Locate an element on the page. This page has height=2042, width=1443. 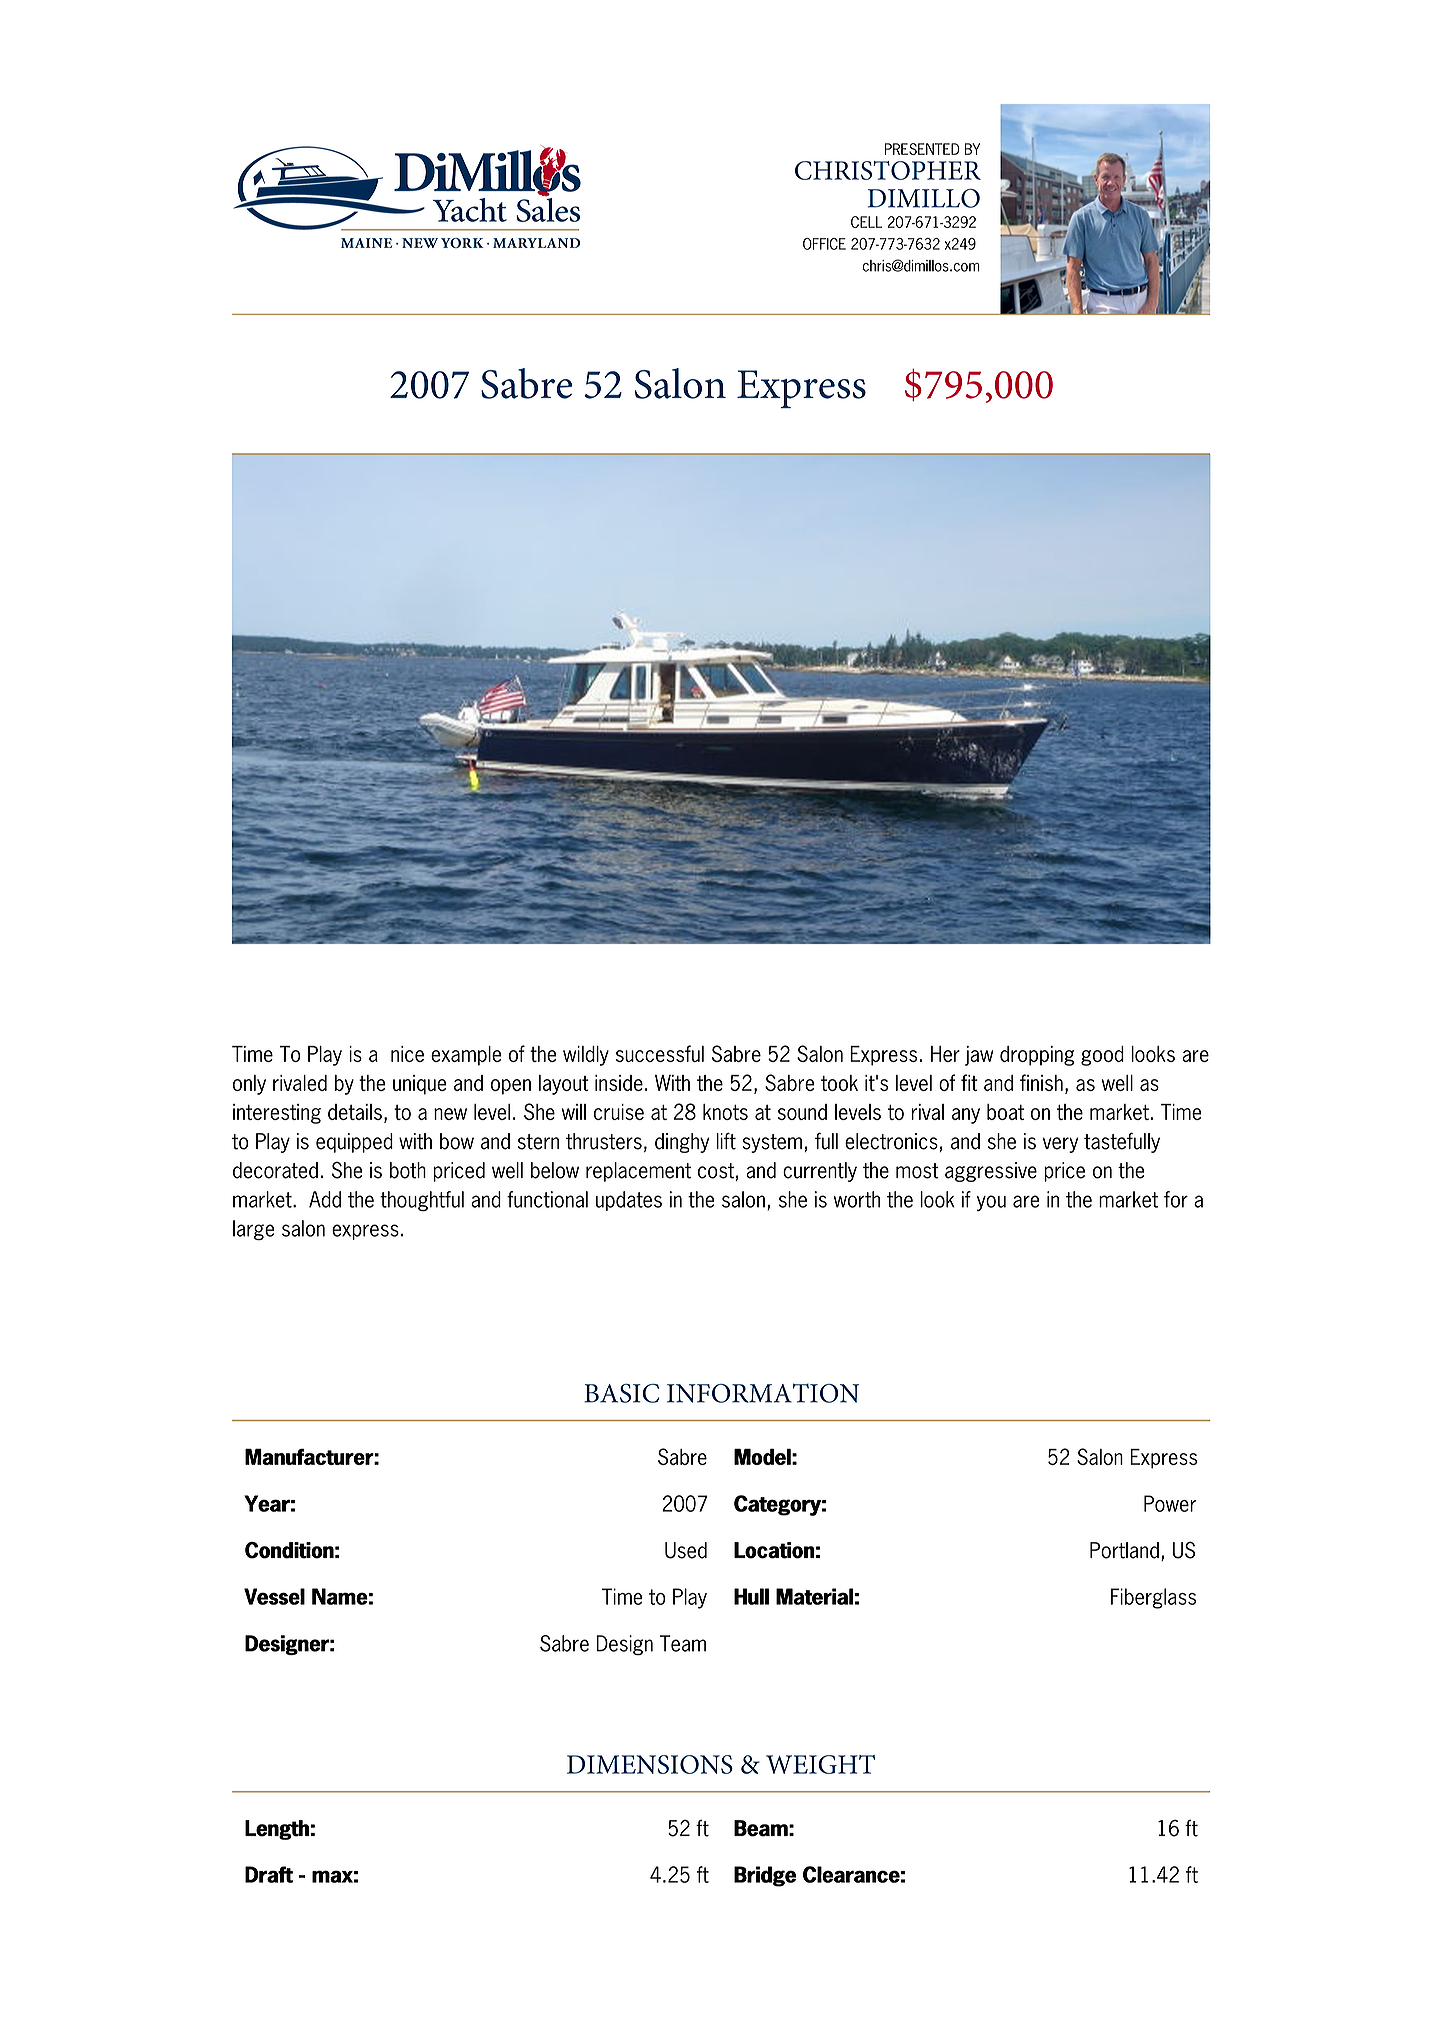
CELL is located at coordinates (866, 222).
